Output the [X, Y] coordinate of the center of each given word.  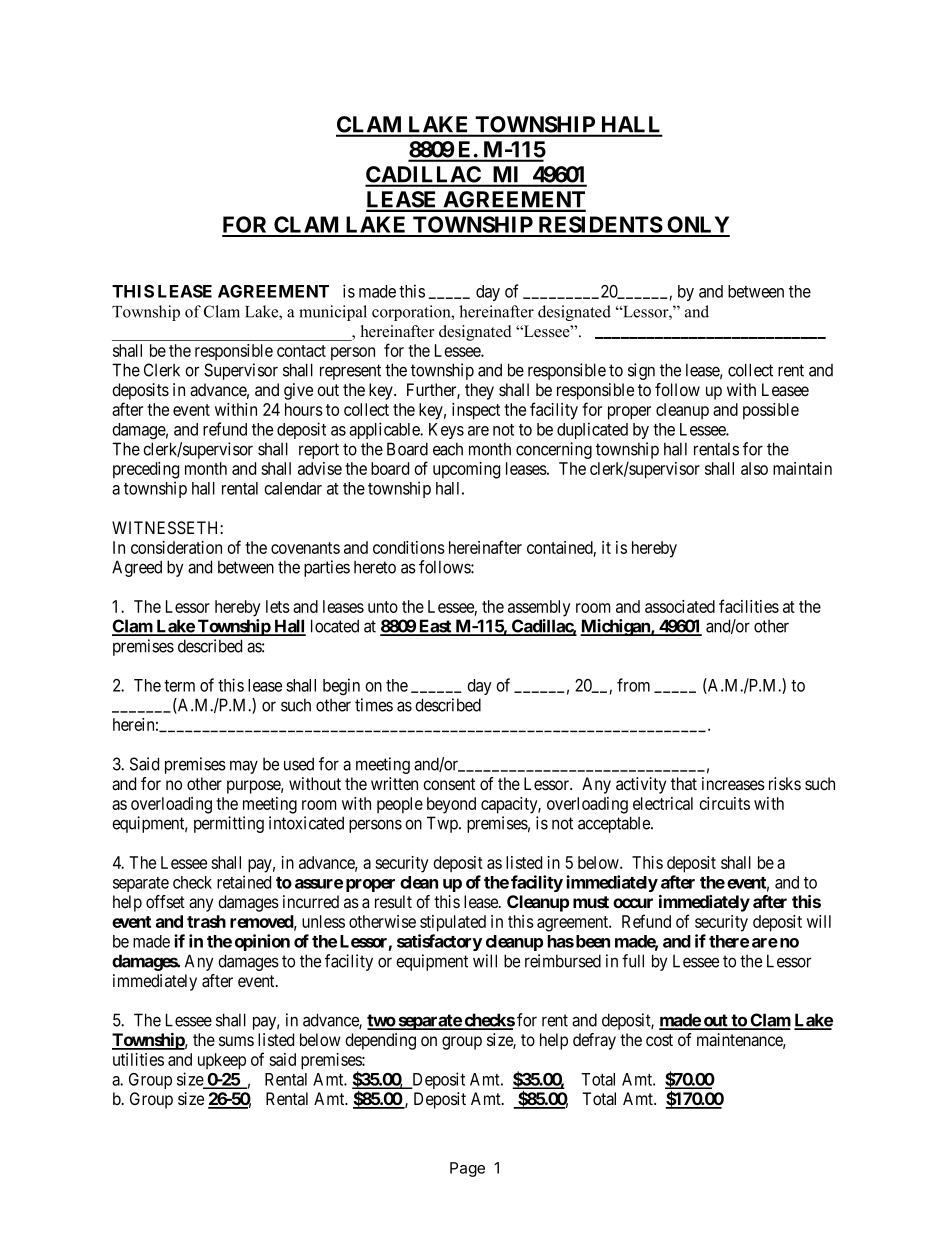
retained [244, 882]
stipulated [453, 923]
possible [771, 411]
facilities [749, 606]
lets [278, 606]
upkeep [222, 1061]
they [479, 391]
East [435, 627]
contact [301, 351]
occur [633, 903]
